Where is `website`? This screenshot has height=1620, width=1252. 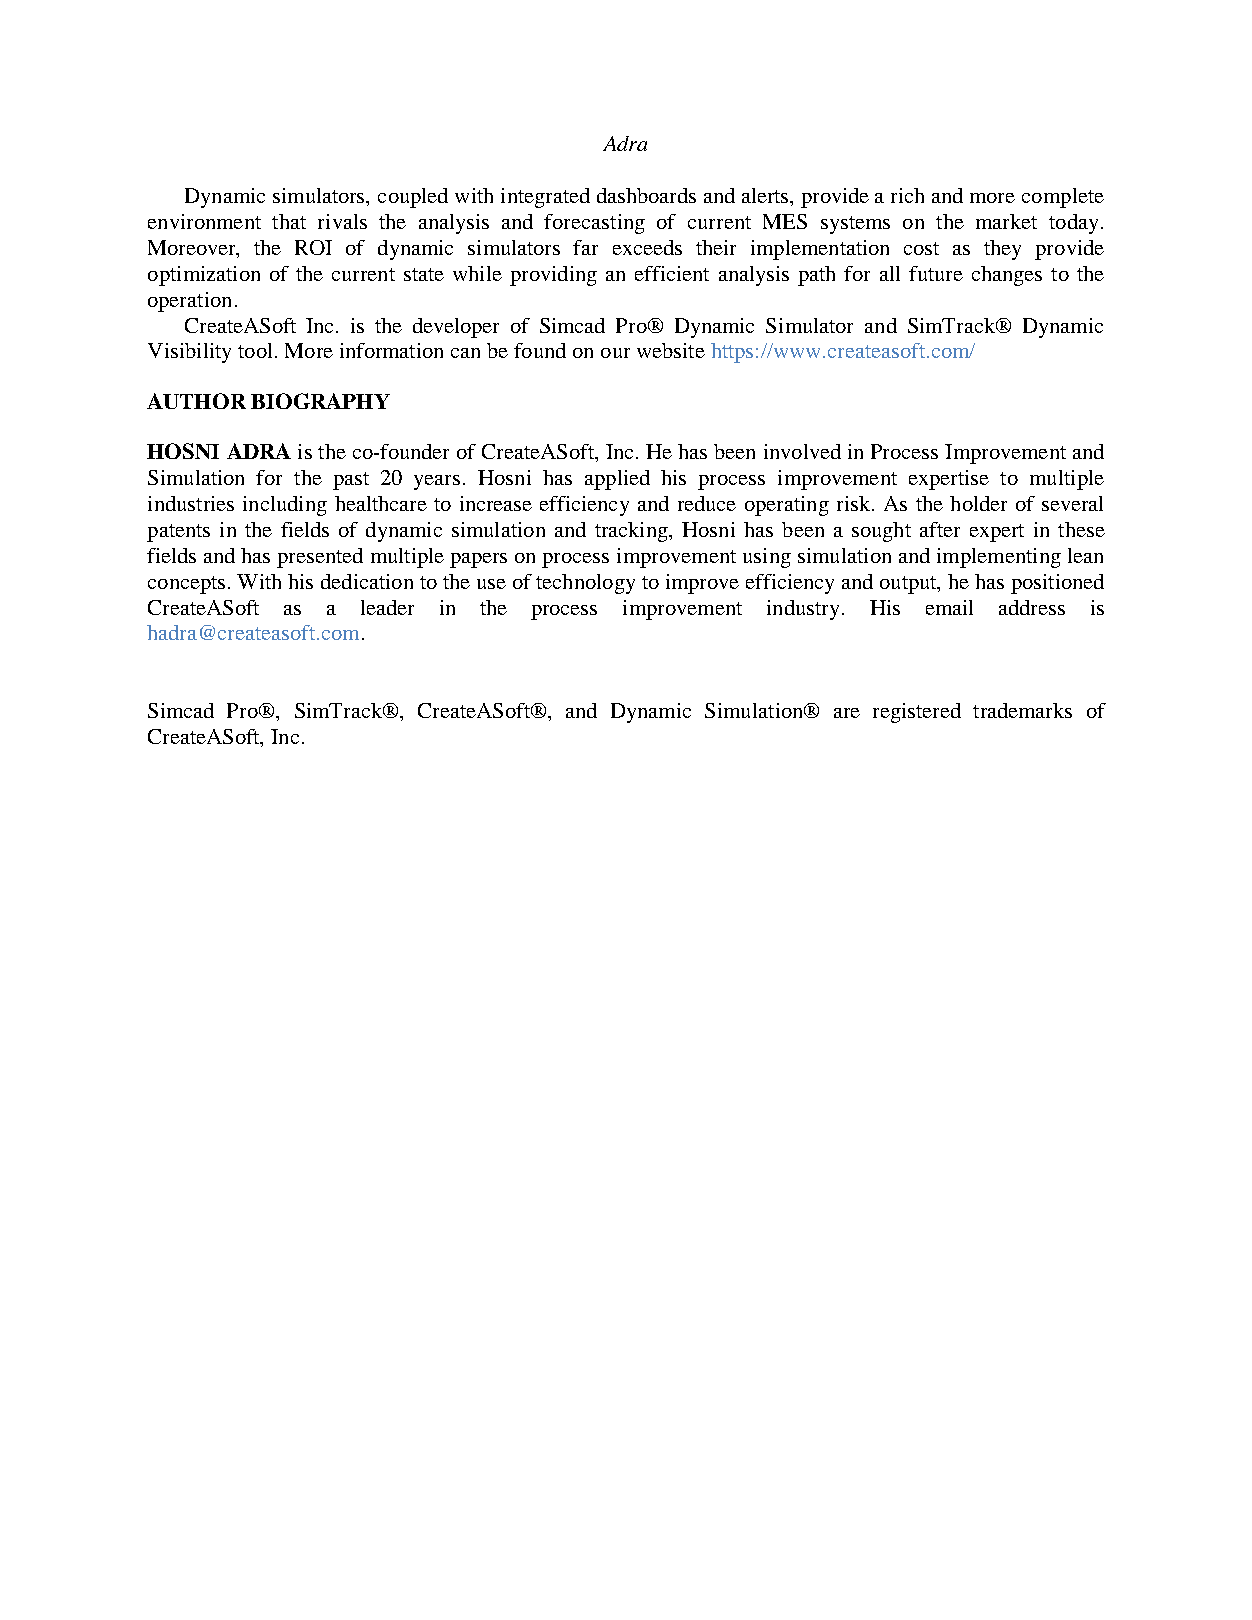 website is located at coordinates (671, 350).
